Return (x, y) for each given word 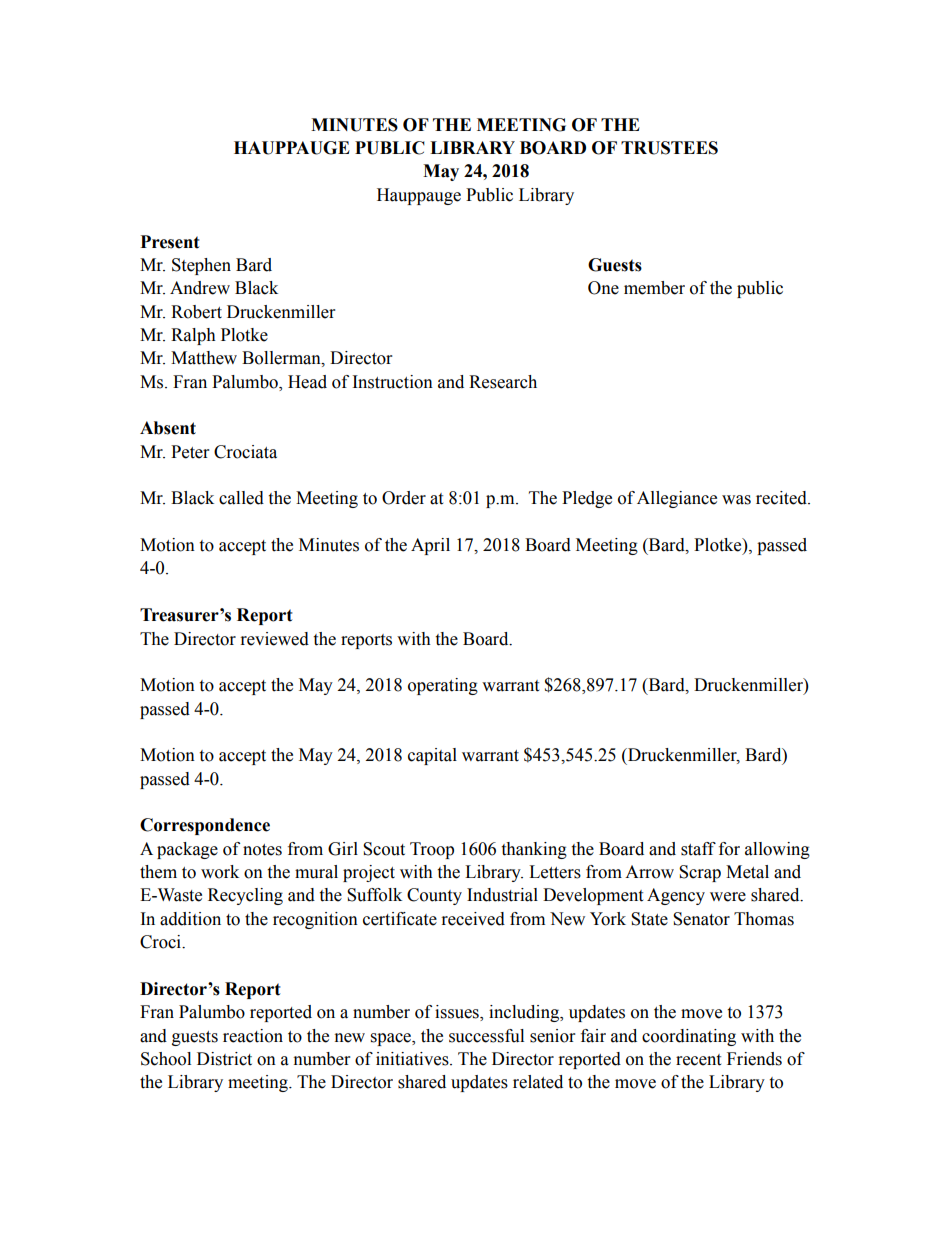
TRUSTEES (669, 148)
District (224, 1059)
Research (503, 382)
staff (698, 849)
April (430, 546)
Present (170, 242)
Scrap (700, 873)
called (241, 498)
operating (443, 686)
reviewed (275, 639)
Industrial (502, 895)
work (220, 872)
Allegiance (677, 499)
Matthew (204, 358)
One (603, 288)
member (654, 288)
